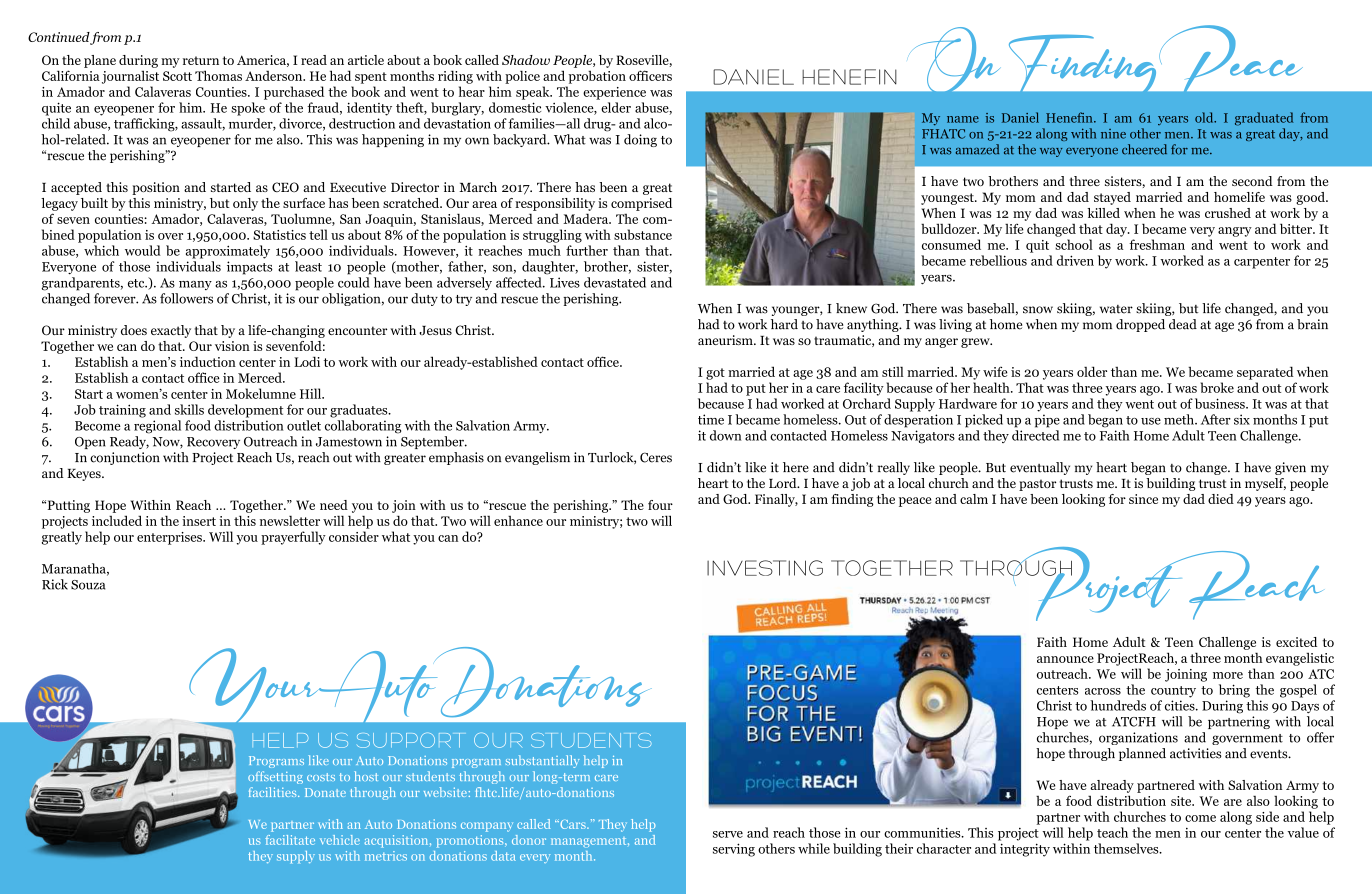  What do you see at coordinates (1264, 119) in the screenshot?
I see `graduated` at bounding box center [1264, 119].
